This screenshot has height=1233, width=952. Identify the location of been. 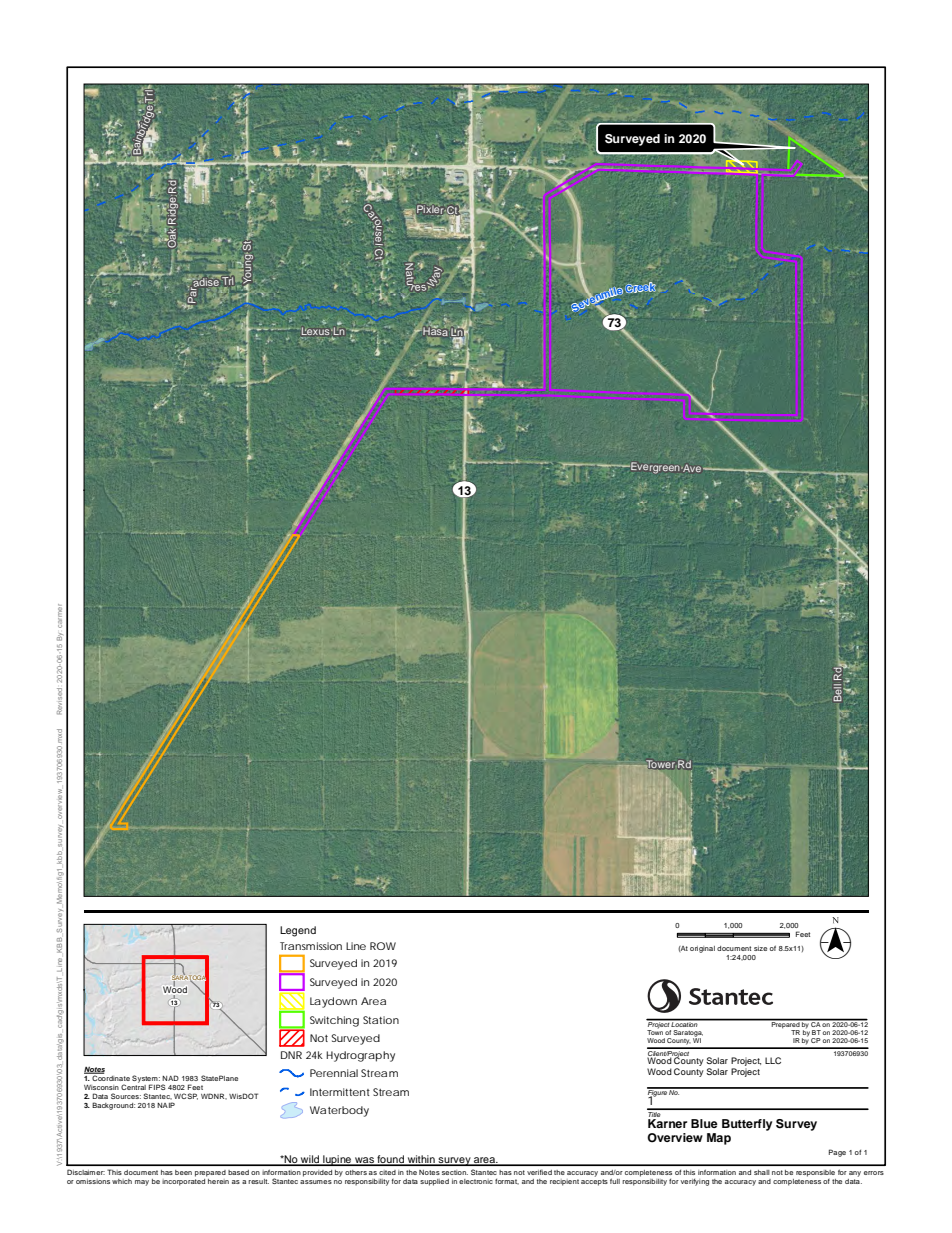
(183, 1172).
